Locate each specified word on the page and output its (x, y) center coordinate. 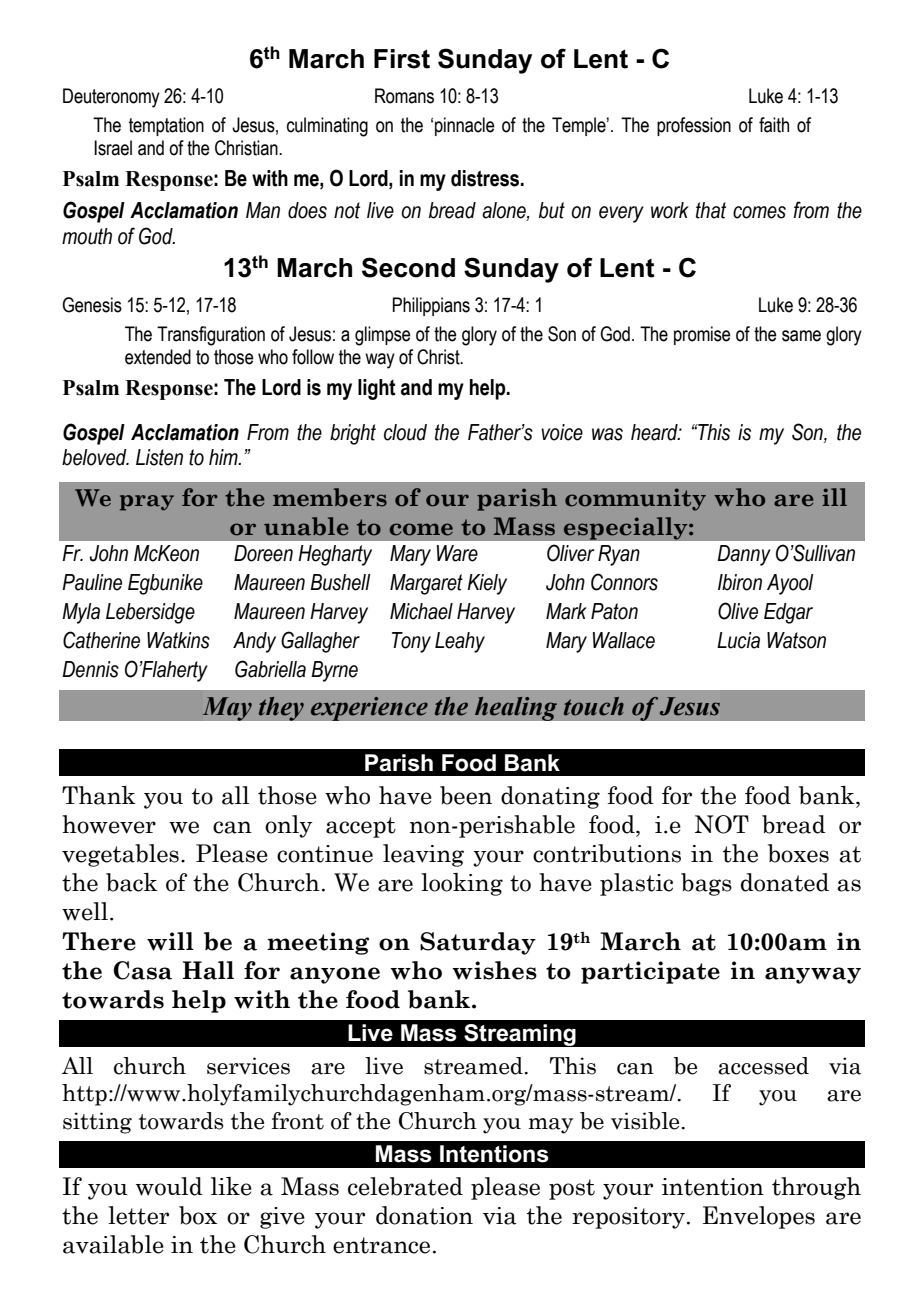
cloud (405, 432)
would (169, 1186)
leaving (423, 855)
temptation (166, 126)
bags (706, 884)
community (635, 499)
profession (694, 126)
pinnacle (465, 126)
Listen (159, 457)
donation (424, 1215)
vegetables (120, 855)
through (816, 1188)
